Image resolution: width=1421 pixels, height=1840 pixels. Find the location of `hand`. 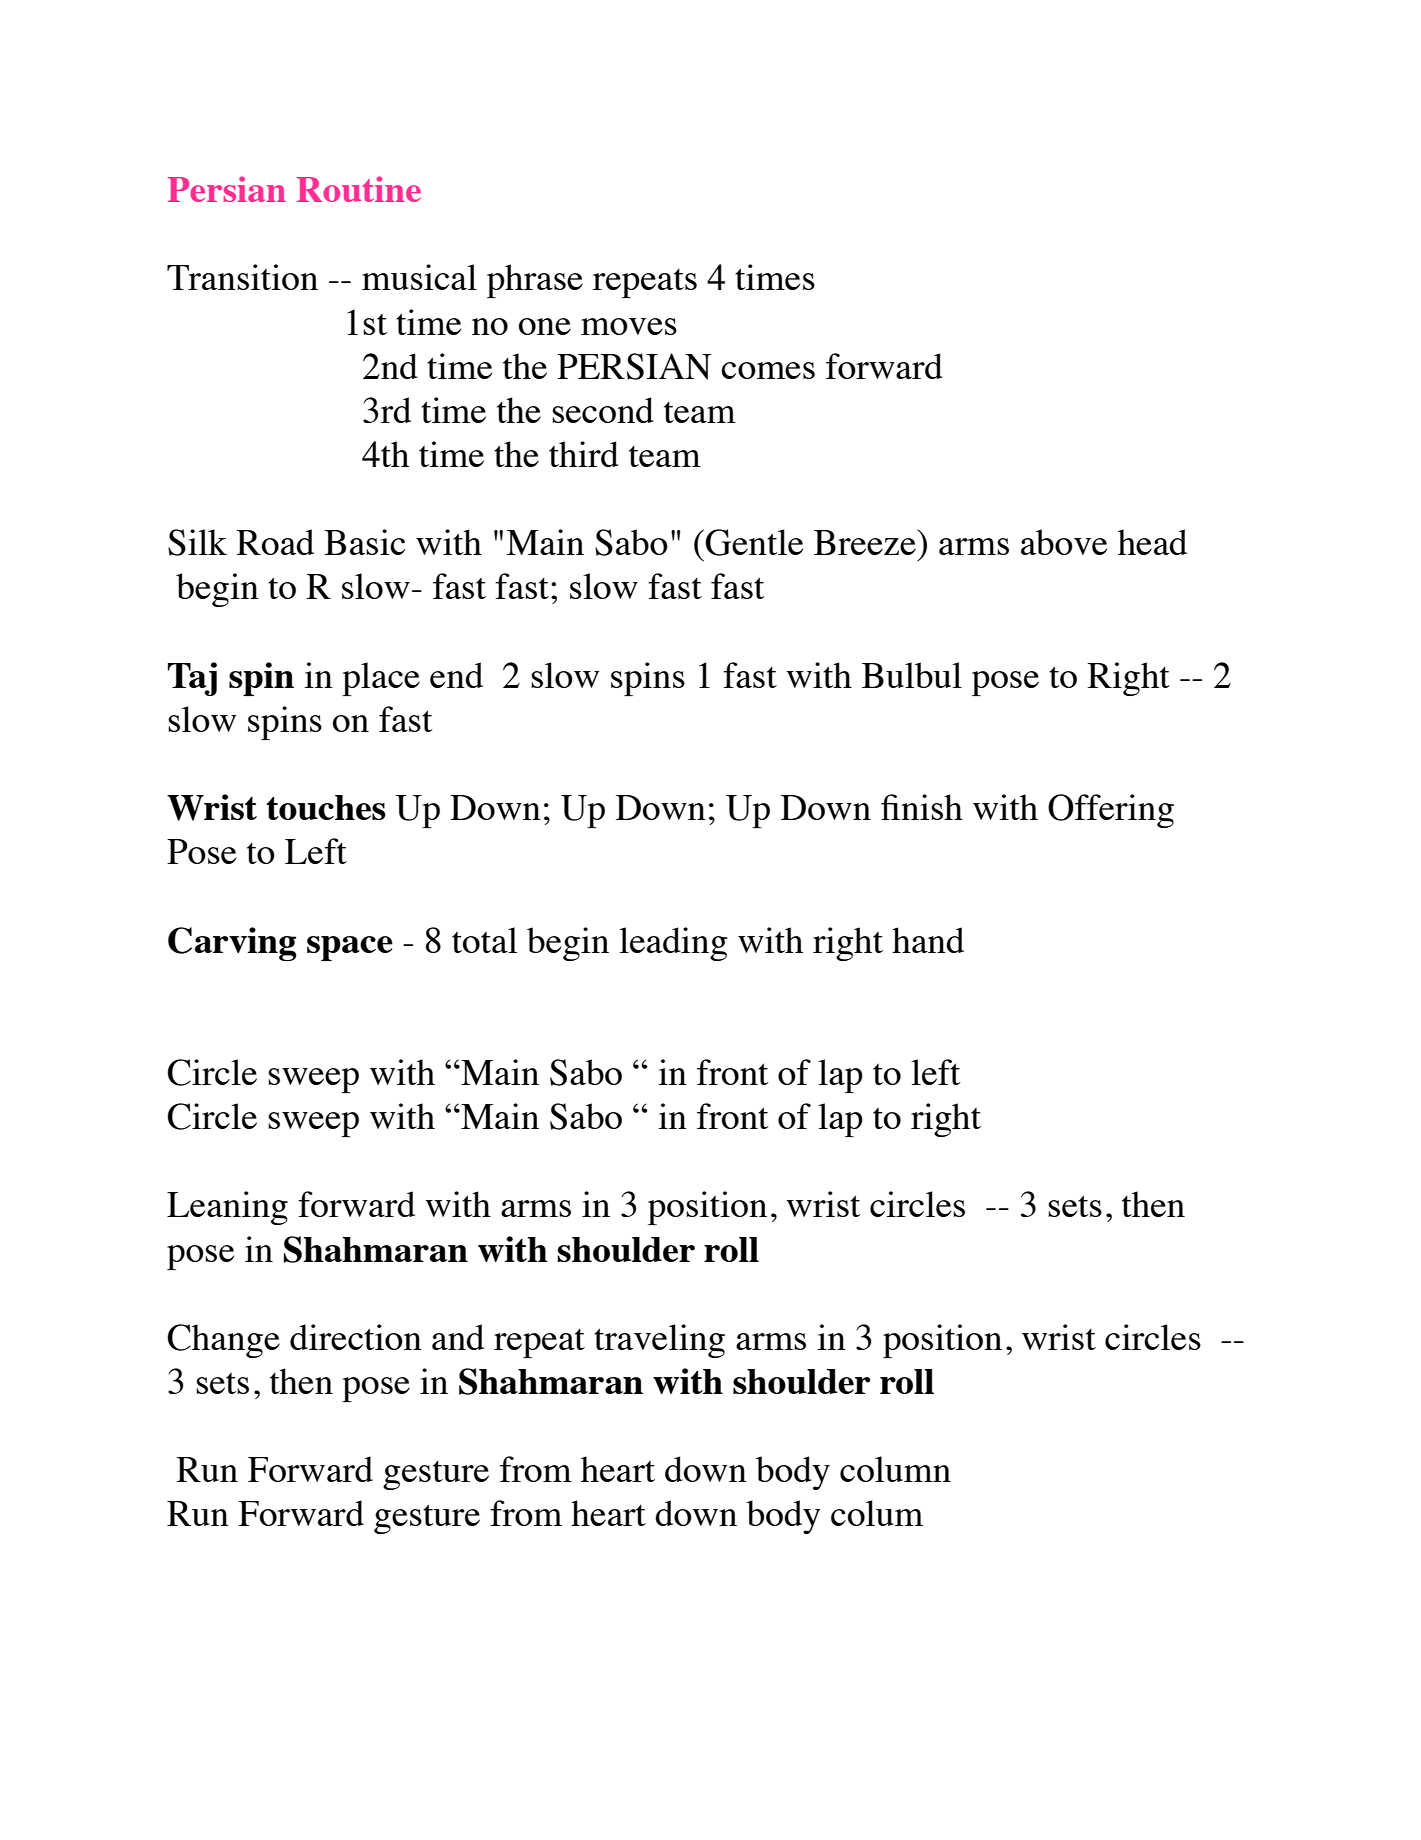

hand is located at coordinates (928, 940).
